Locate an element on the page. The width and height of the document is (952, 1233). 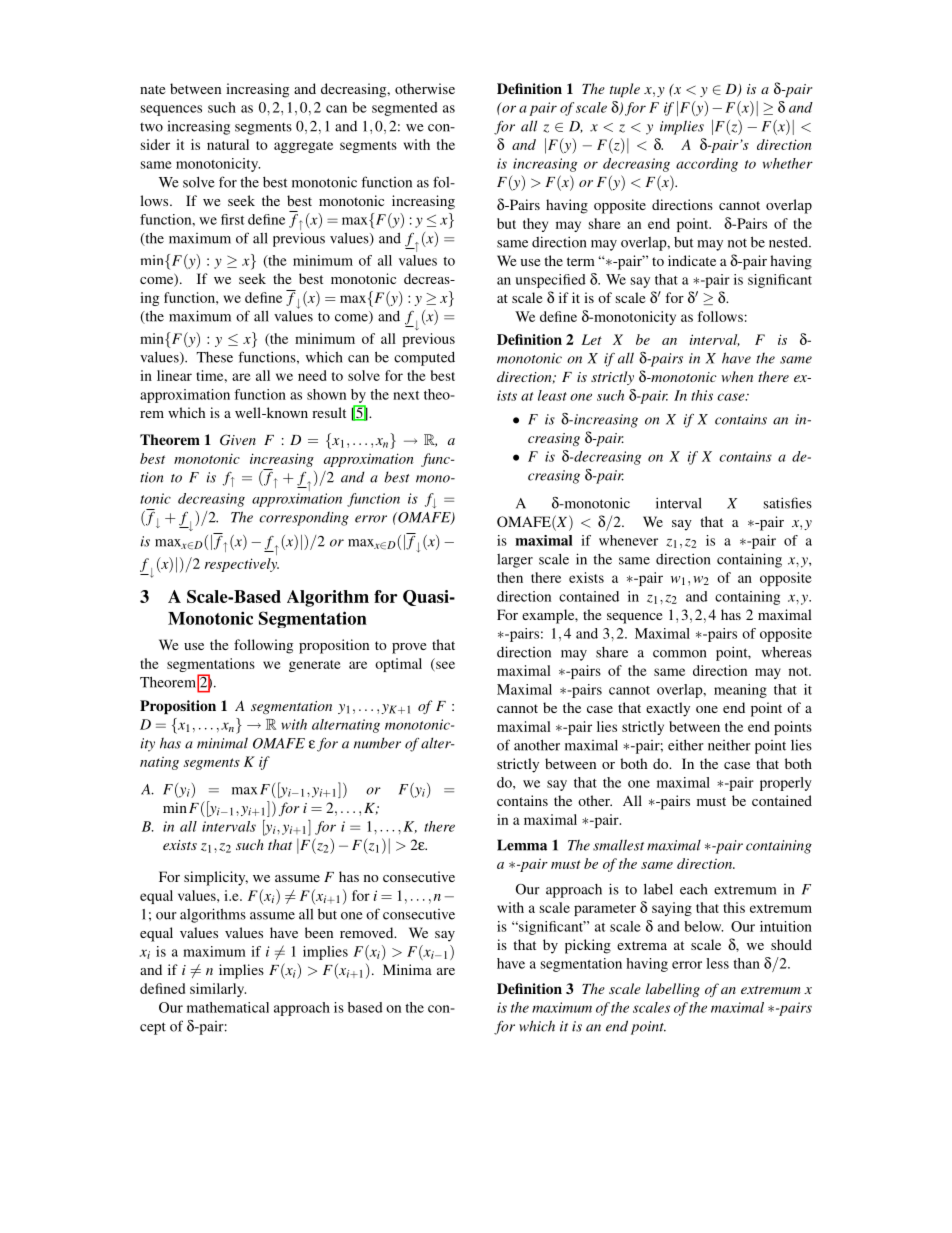
unspecified is located at coordinates (550, 281).
